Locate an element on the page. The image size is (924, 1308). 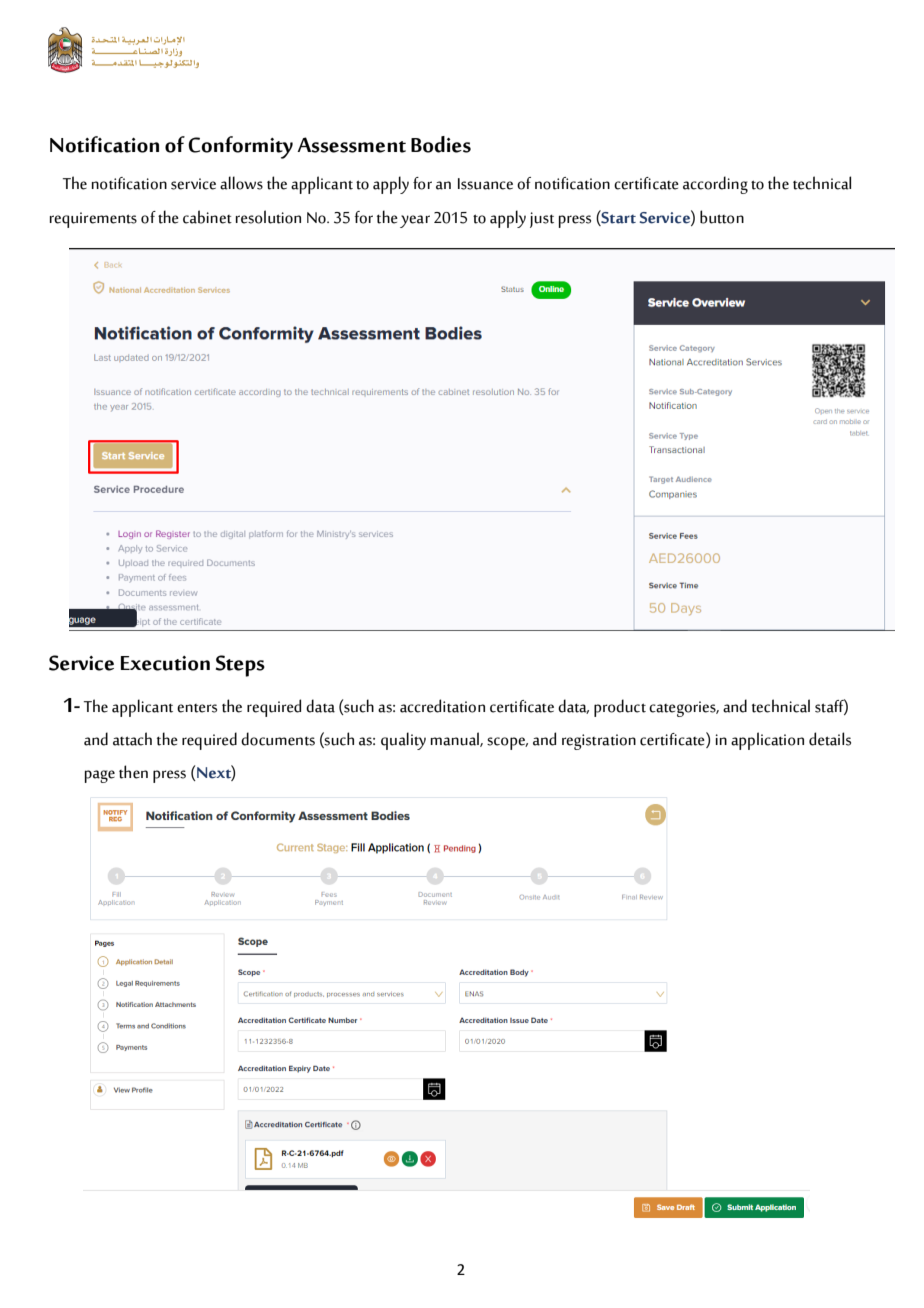
just is located at coordinates (542, 220).
